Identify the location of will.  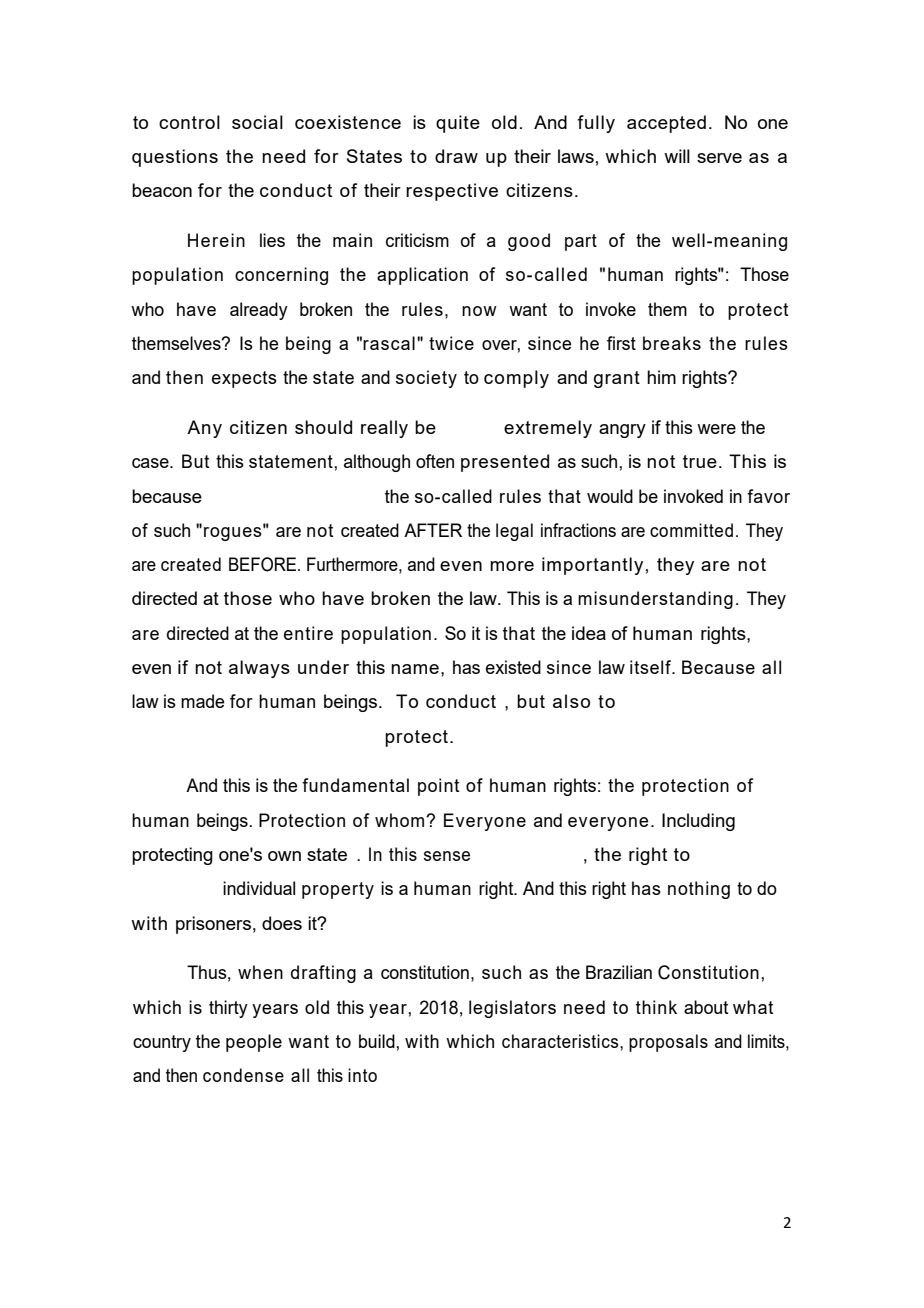
(677, 156).
